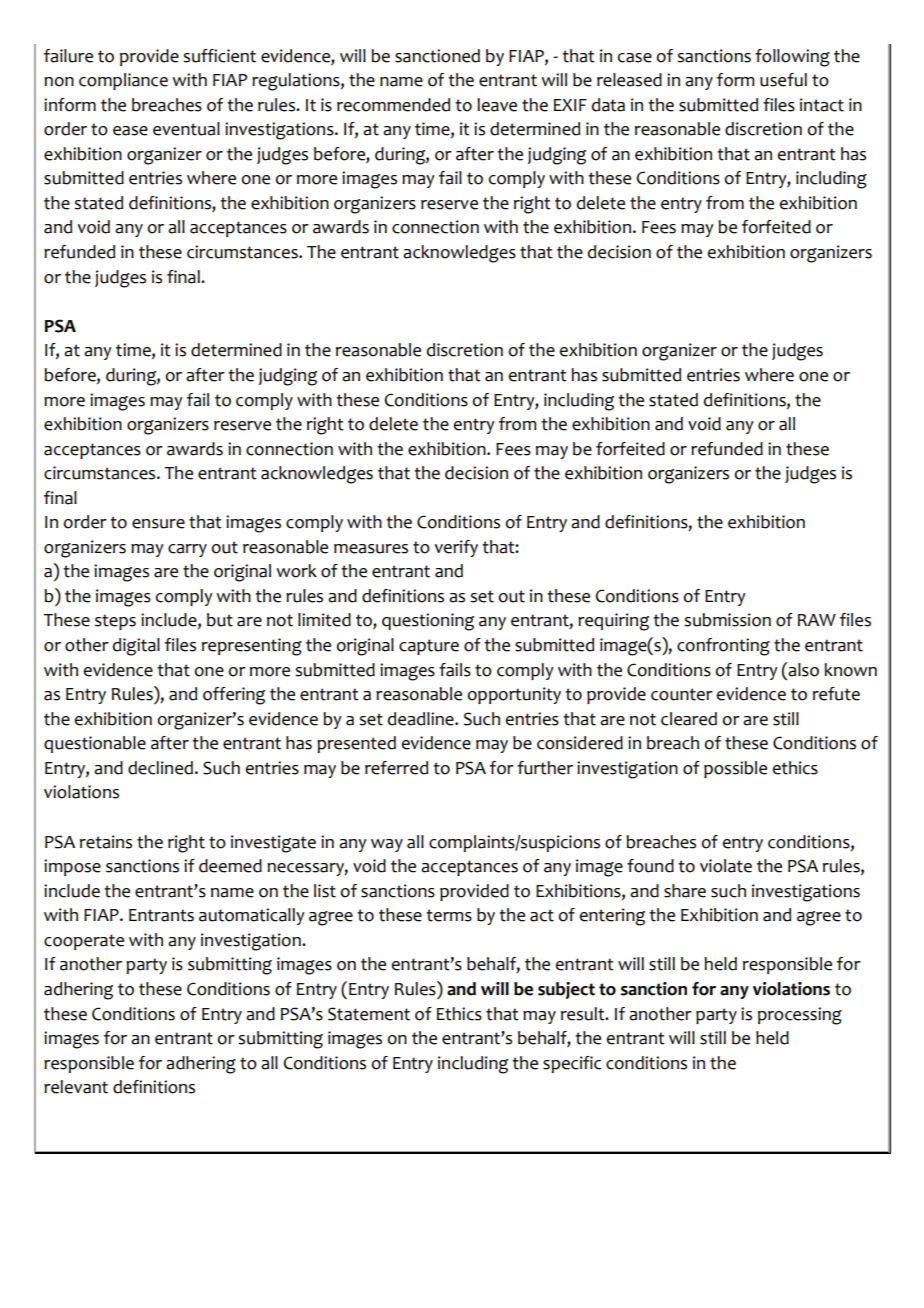 The width and height of the screenshot is (924, 1308). I want to click on verify, so click(456, 548).
